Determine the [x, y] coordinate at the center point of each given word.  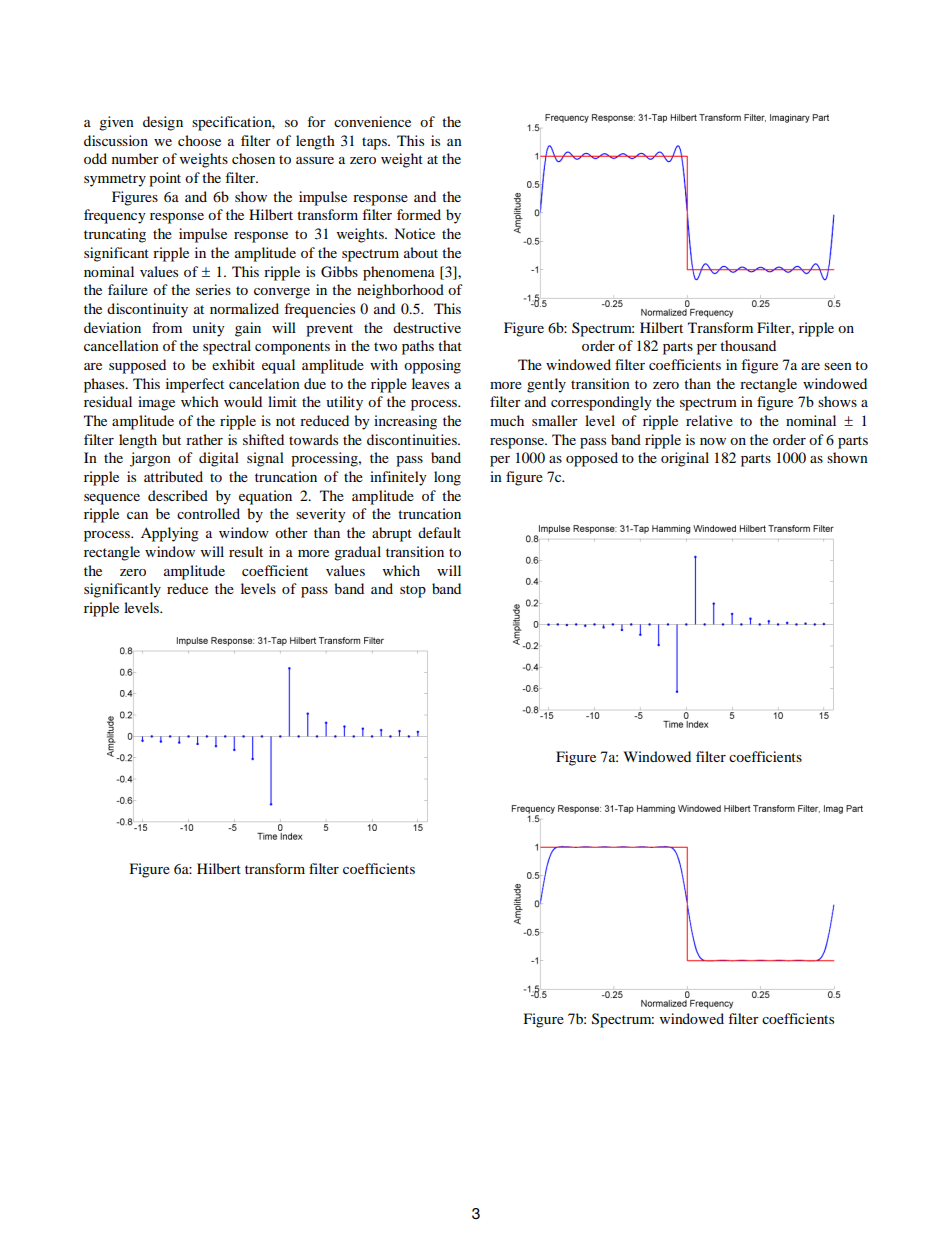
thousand [748, 345]
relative [709, 420]
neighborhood [400, 291]
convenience [372, 121]
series [213, 289]
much [507, 420]
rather [204, 439]
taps [375, 143]
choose [199, 140]
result [246, 551]
